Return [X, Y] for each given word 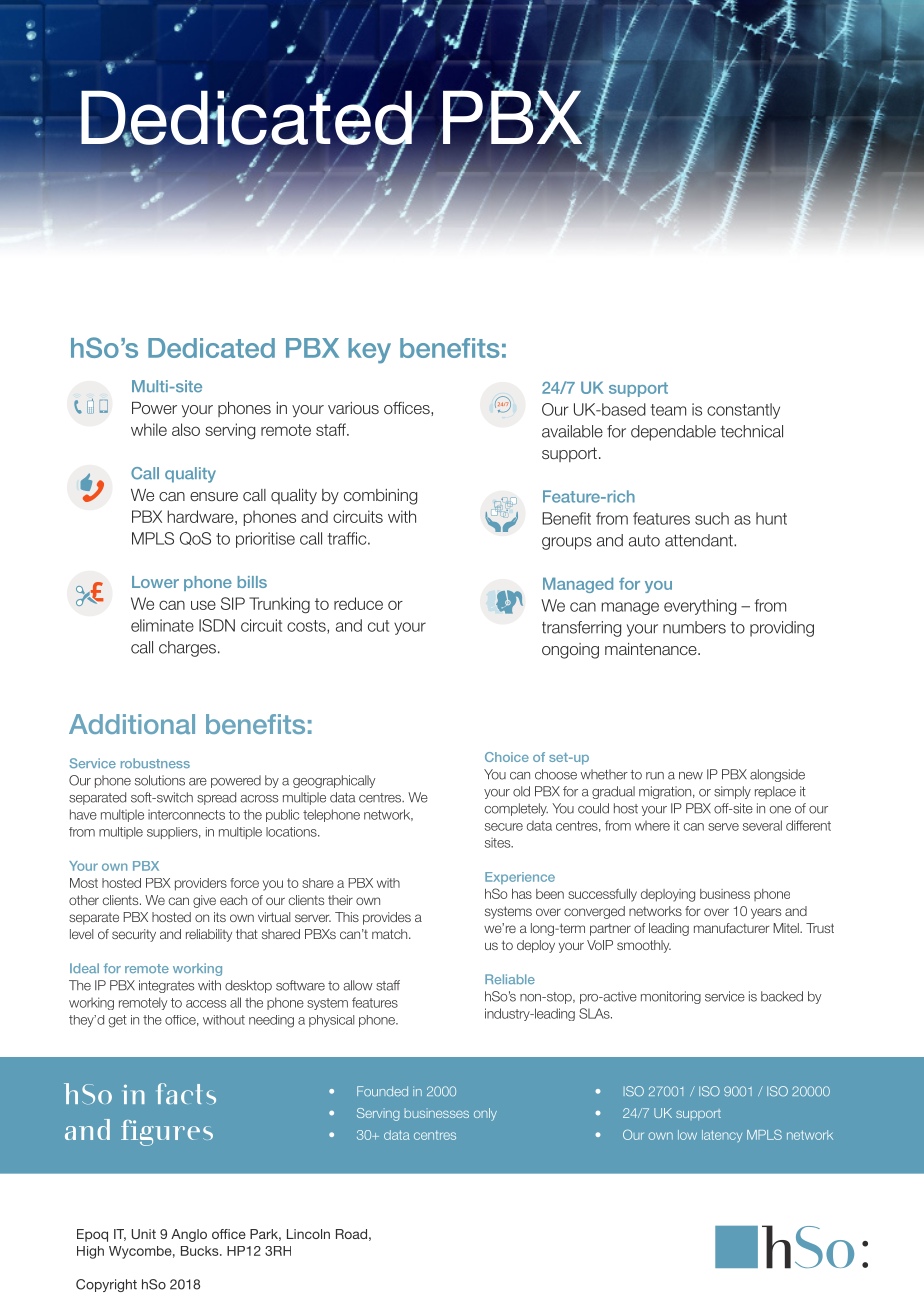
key [369, 351]
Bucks [201, 1251]
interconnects [186, 815]
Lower [155, 582]
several [762, 825]
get [118, 1021]
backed [782, 996]
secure [504, 827]
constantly [743, 411]
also [186, 429]
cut [378, 626]
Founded [382, 1091]
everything [700, 607]
